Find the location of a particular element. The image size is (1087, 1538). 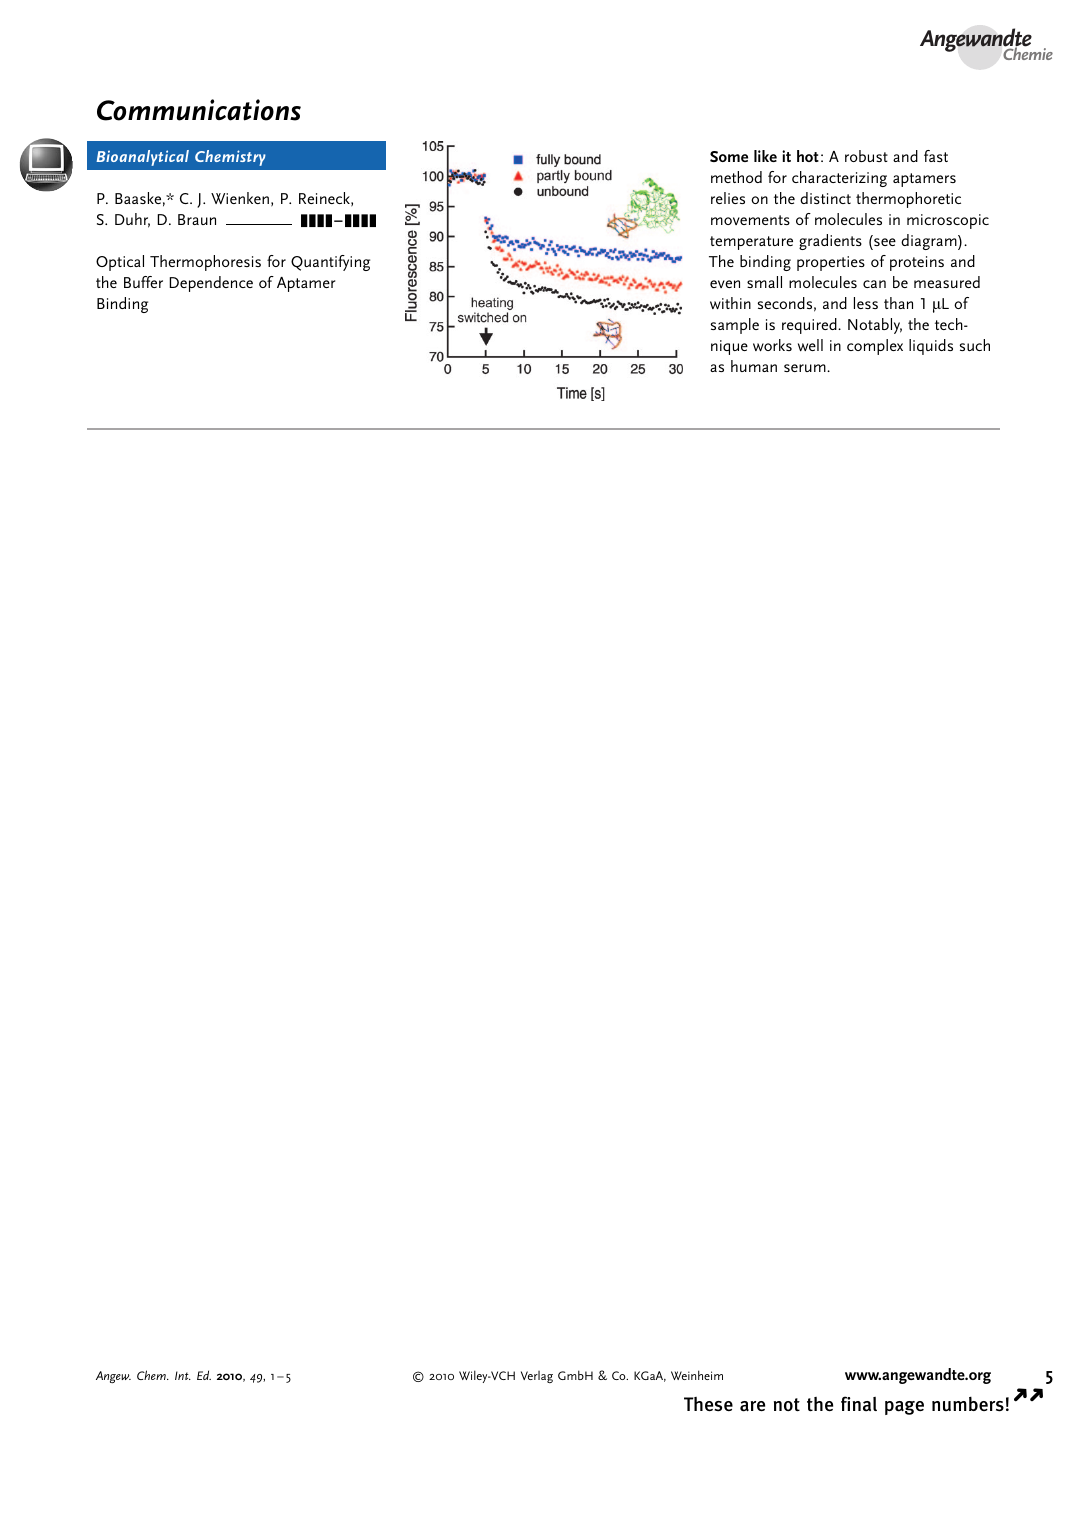

Verlag is located at coordinates (537, 1377).
